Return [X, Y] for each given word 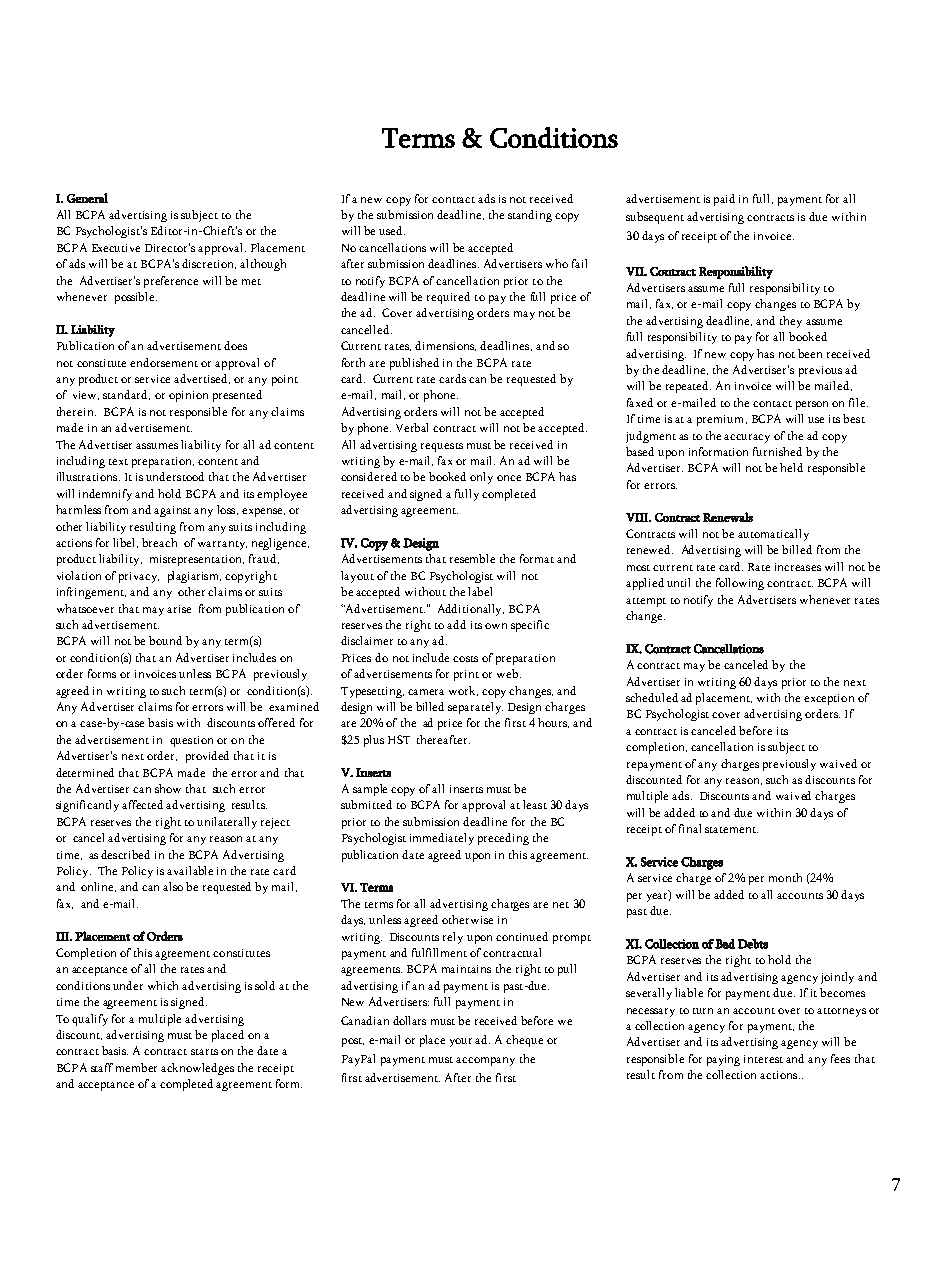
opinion [188, 396]
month [785, 877]
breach [159, 542]
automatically [773, 535]
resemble [472, 558]
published [414, 364]
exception [829, 699]
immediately [442, 839]
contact [772, 404]
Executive [116, 248]
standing [530, 216]
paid [724, 200]
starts [204, 1052]
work [463, 691]
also [173, 886]
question [191, 741]
